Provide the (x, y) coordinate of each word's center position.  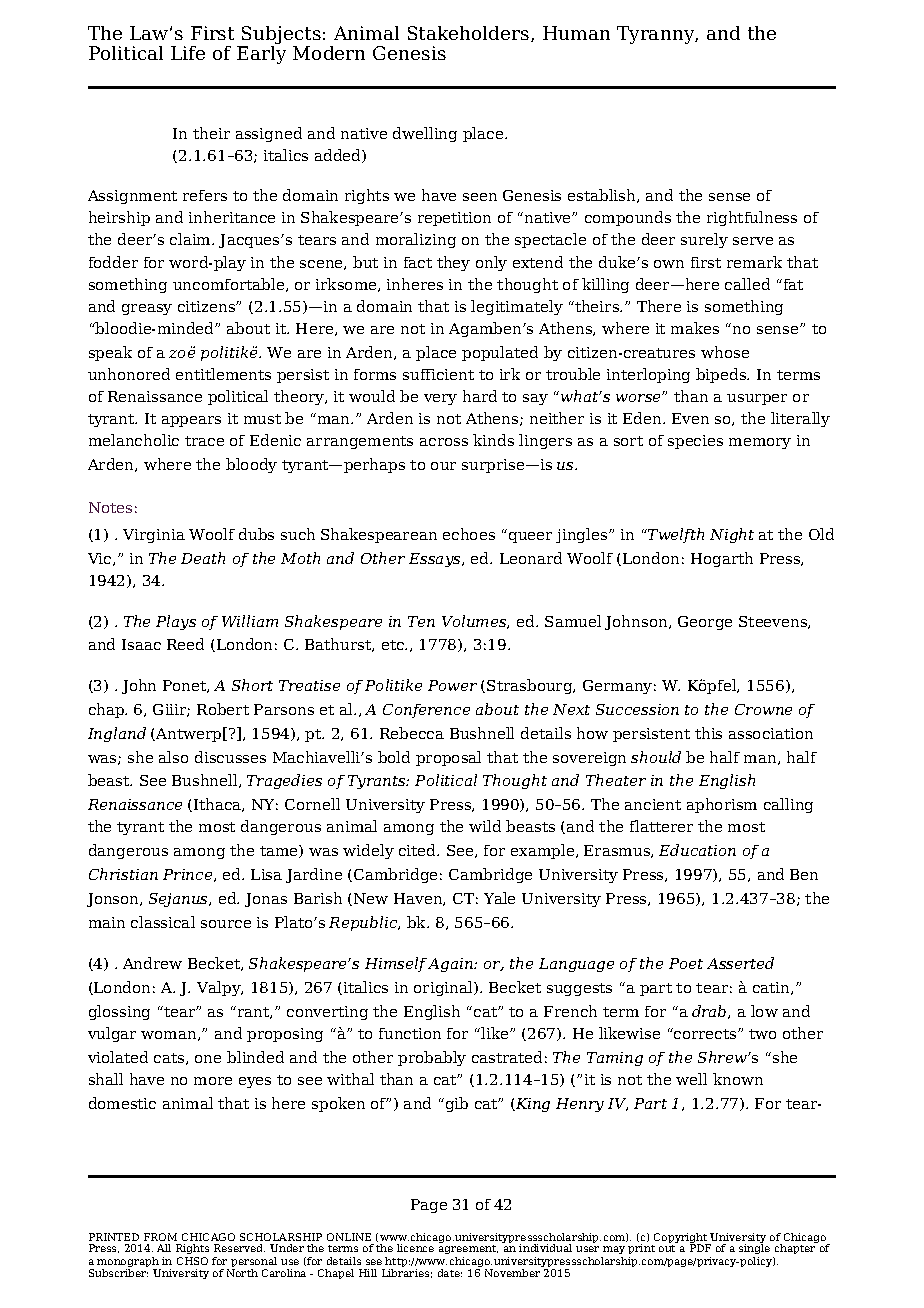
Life (188, 53)
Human (576, 33)
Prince (189, 875)
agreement (468, 1249)
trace (204, 441)
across (444, 442)
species (695, 442)
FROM (160, 1237)
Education (697, 850)
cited (419, 850)
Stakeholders (470, 34)
